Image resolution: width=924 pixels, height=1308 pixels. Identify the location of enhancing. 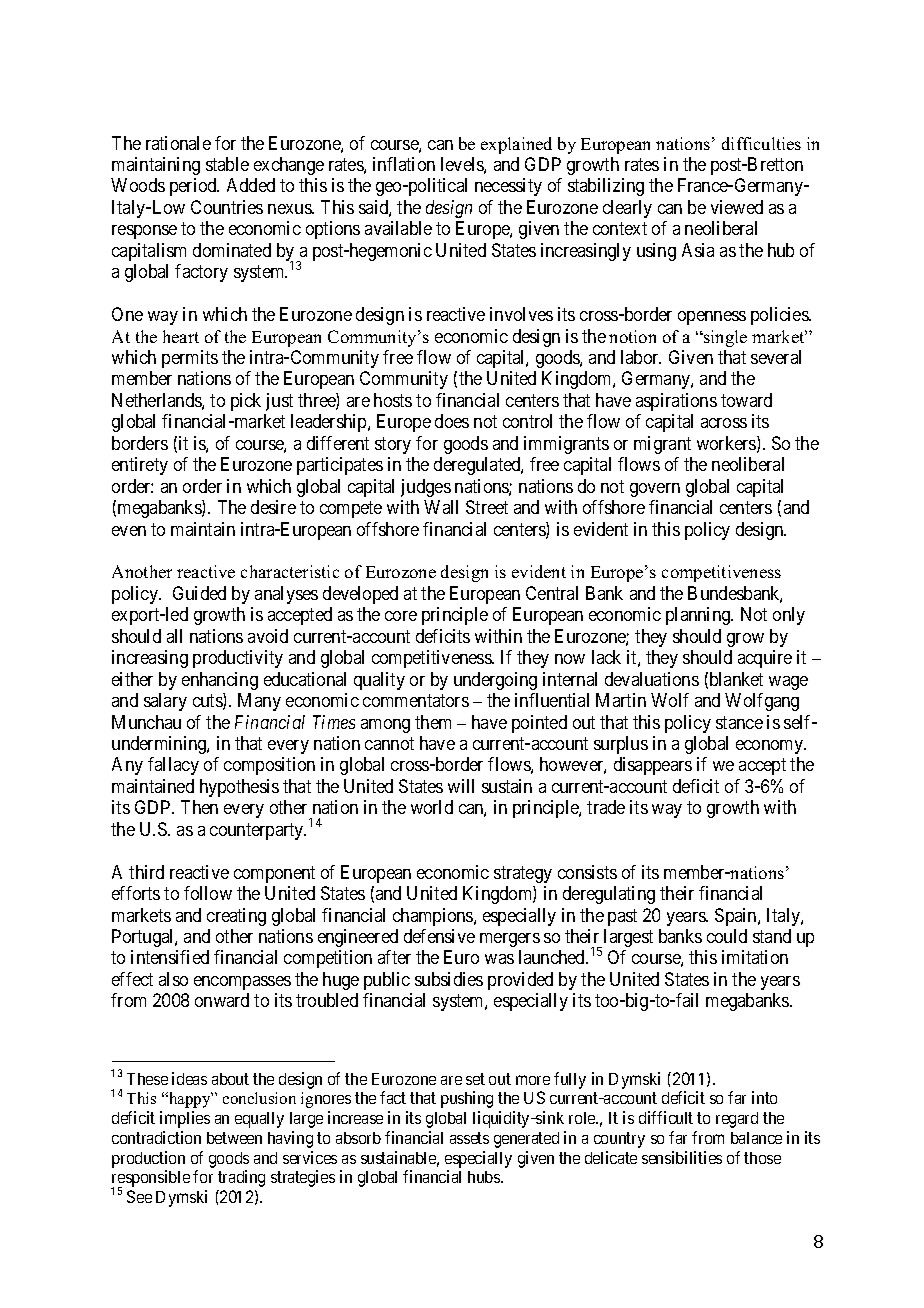
(220, 681).
